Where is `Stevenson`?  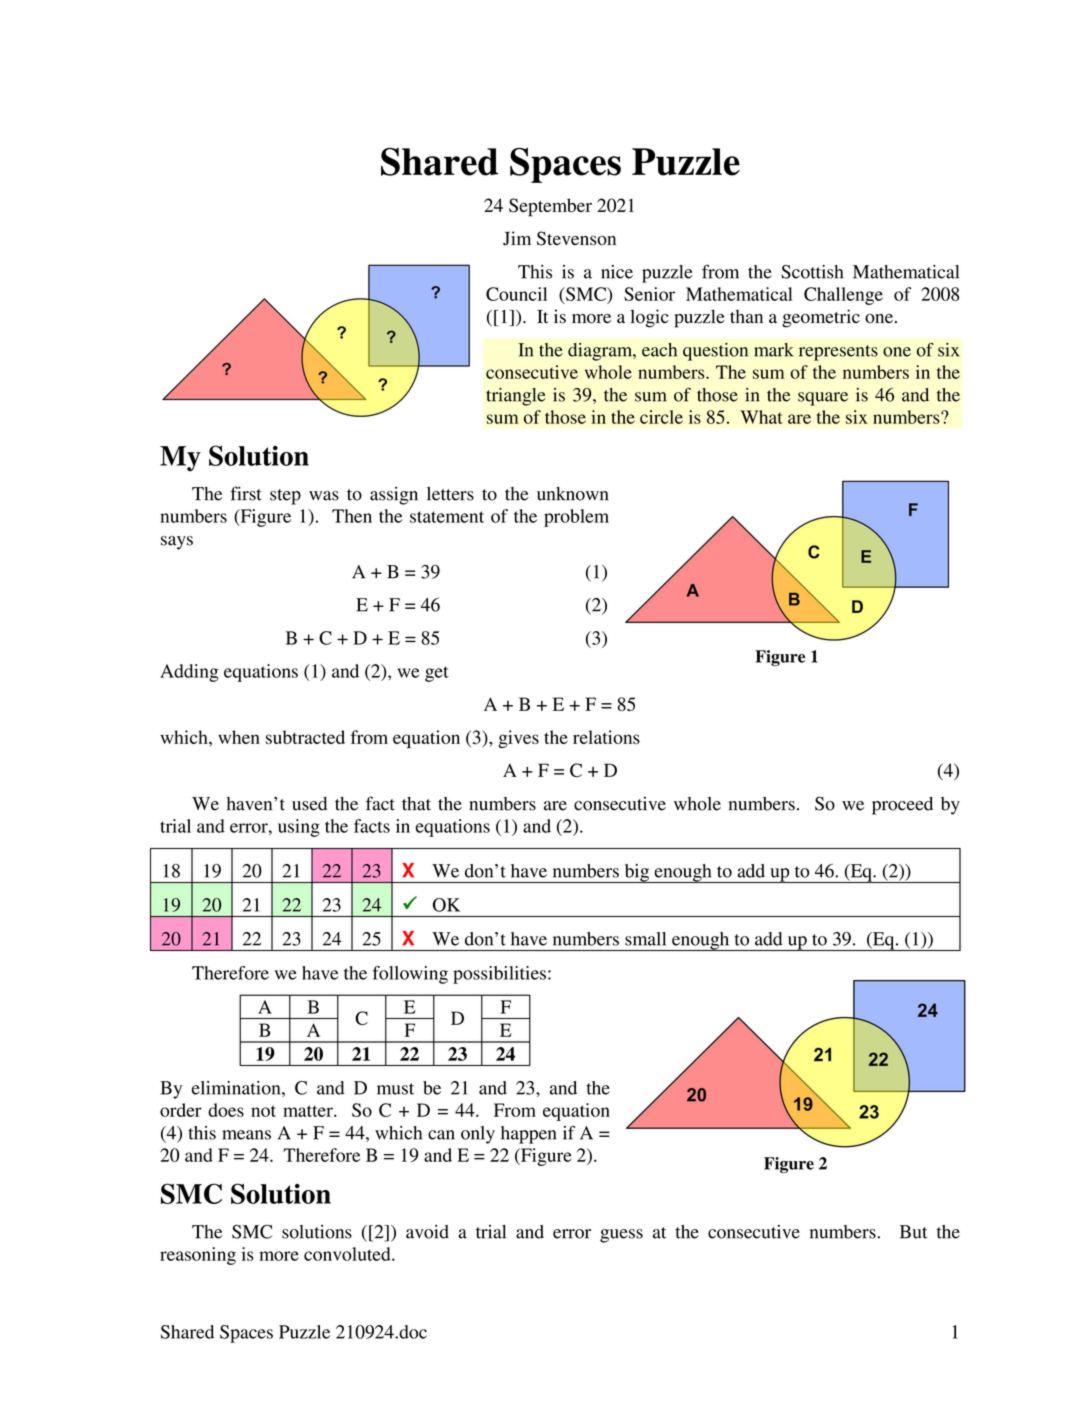
Stevenson is located at coordinates (576, 238).
